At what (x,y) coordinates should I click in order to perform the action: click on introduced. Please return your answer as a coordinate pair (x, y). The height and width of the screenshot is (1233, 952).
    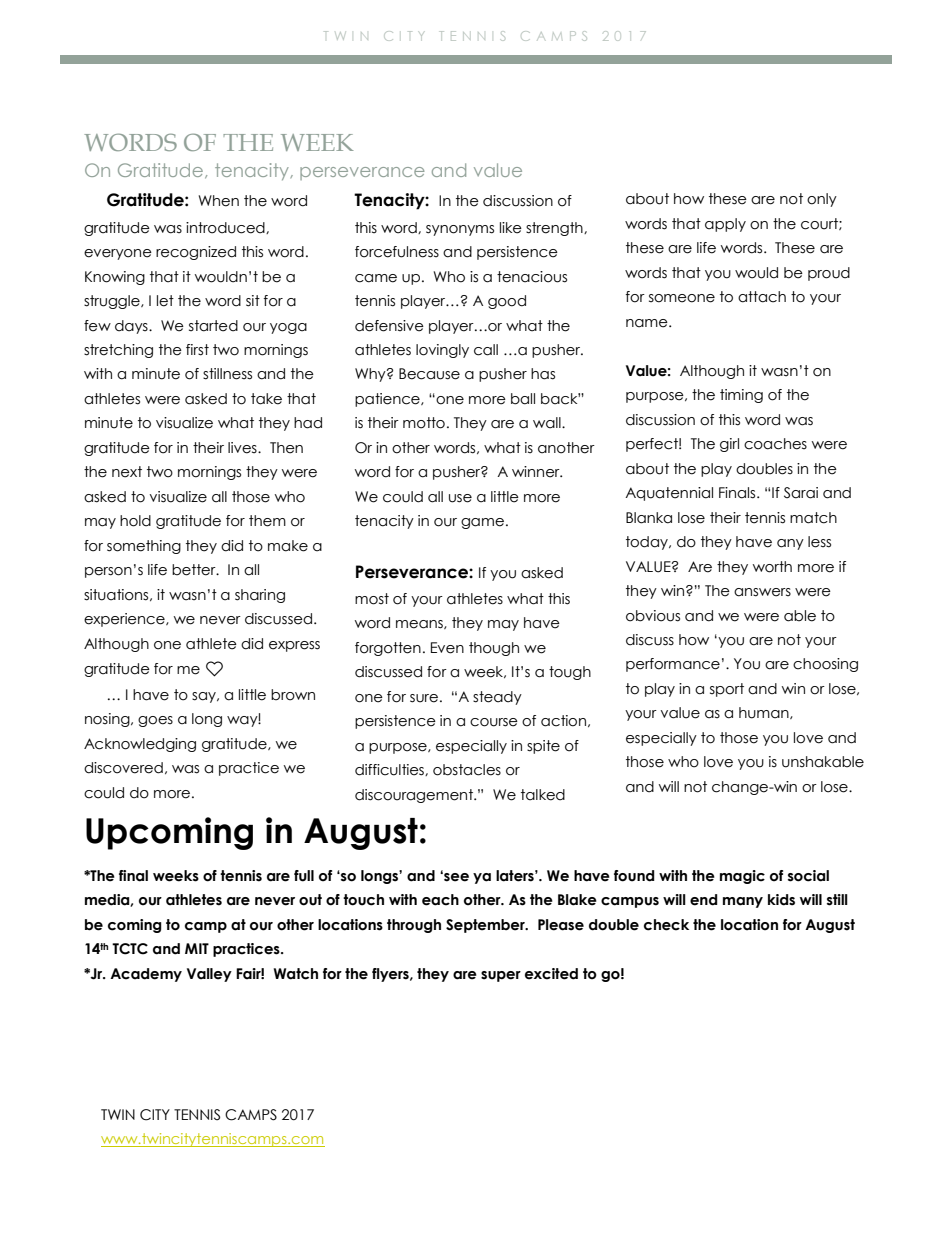
    Looking at the image, I should click on (226, 228).
